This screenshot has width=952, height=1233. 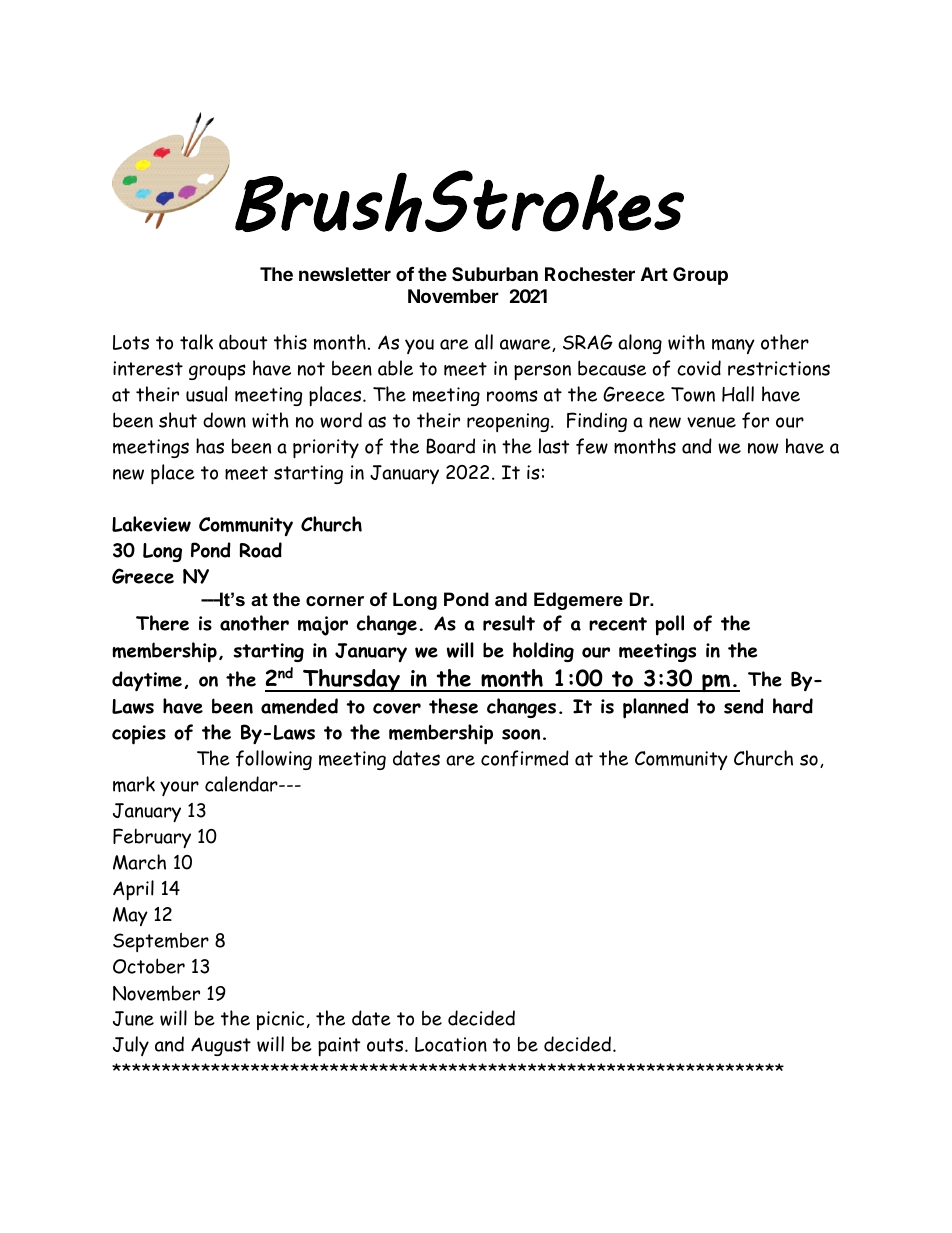 What do you see at coordinates (744, 706) in the screenshot?
I see `send` at bounding box center [744, 706].
